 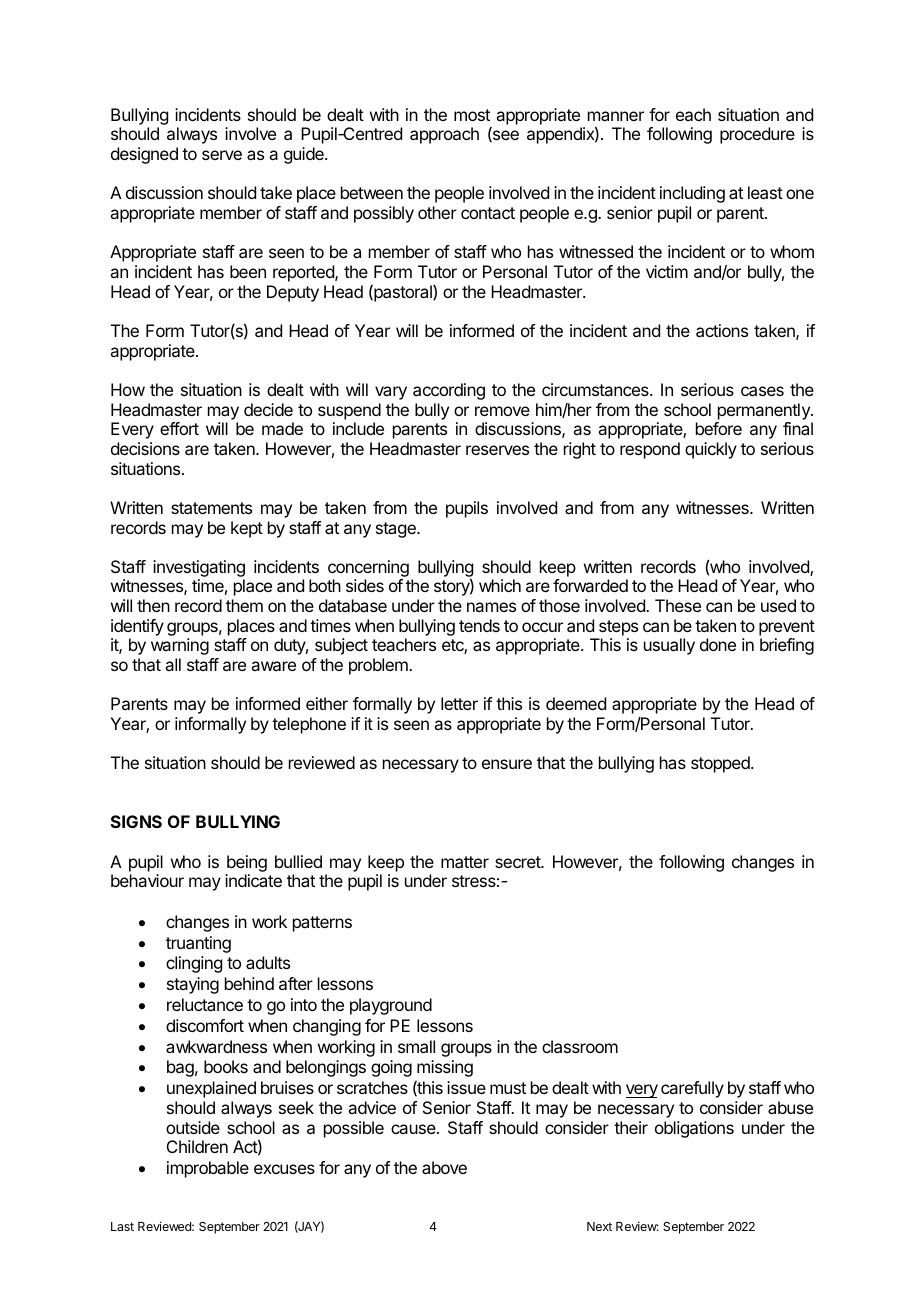 I want to click on designed, so click(x=144, y=155).
